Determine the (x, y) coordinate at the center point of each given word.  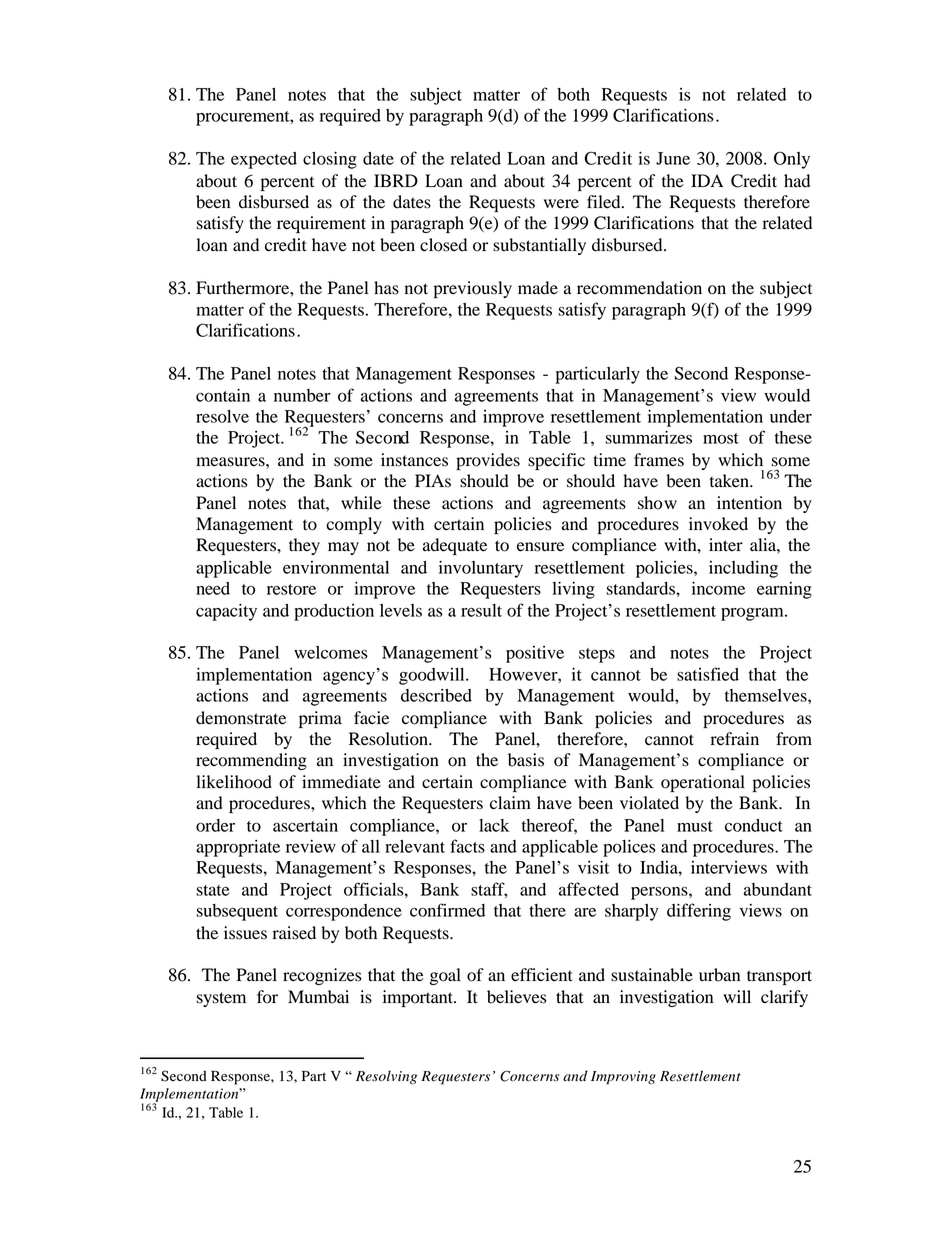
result (481, 610)
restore (291, 589)
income (718, 588)
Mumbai (318, 997)
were (561, 204)
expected (264, 160)
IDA (707, 180)
